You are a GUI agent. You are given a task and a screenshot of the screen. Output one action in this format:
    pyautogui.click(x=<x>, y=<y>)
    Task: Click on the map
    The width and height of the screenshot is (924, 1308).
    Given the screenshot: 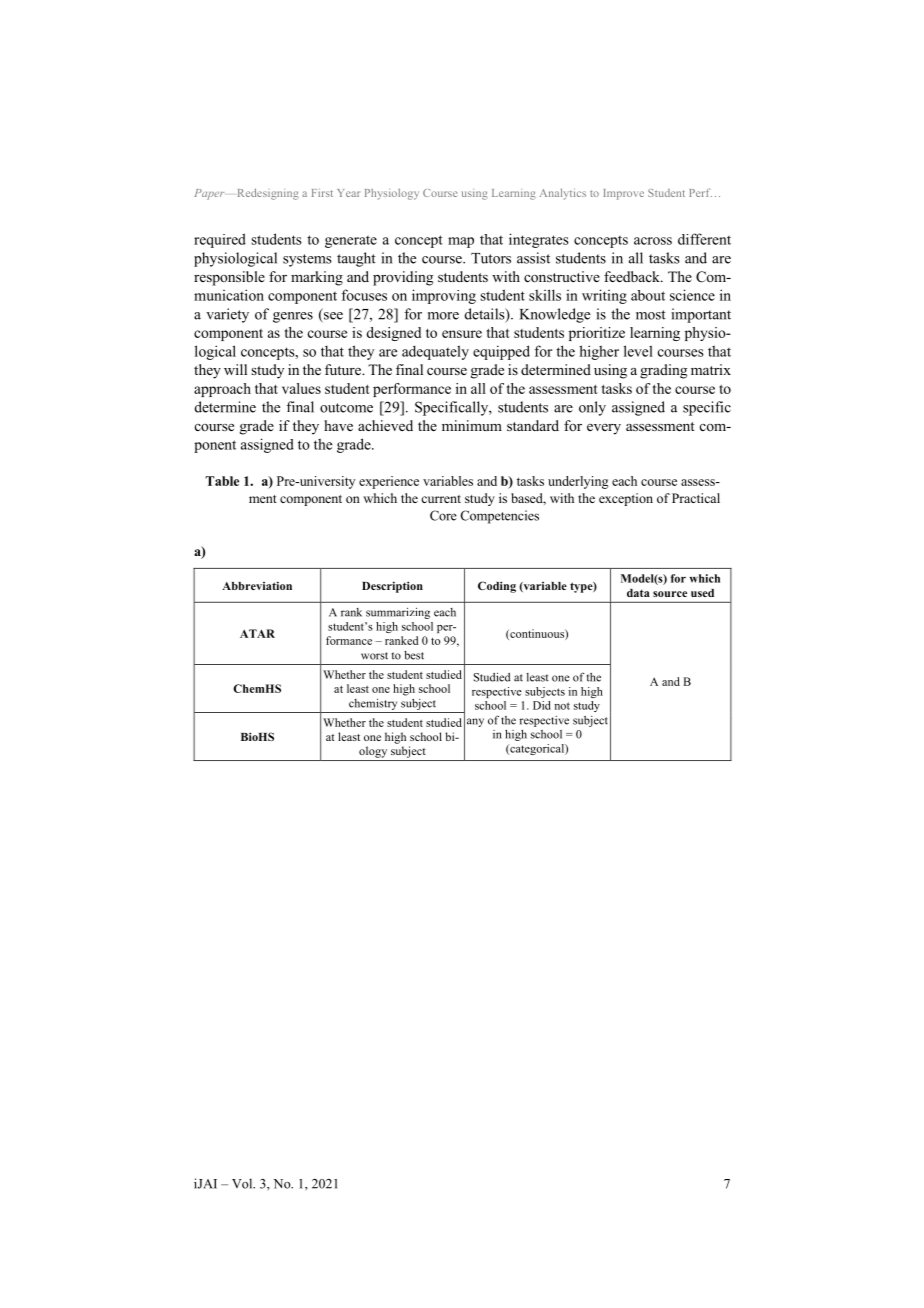 What is the action you would take?
    pyautogui.click(x=461, y=242)
